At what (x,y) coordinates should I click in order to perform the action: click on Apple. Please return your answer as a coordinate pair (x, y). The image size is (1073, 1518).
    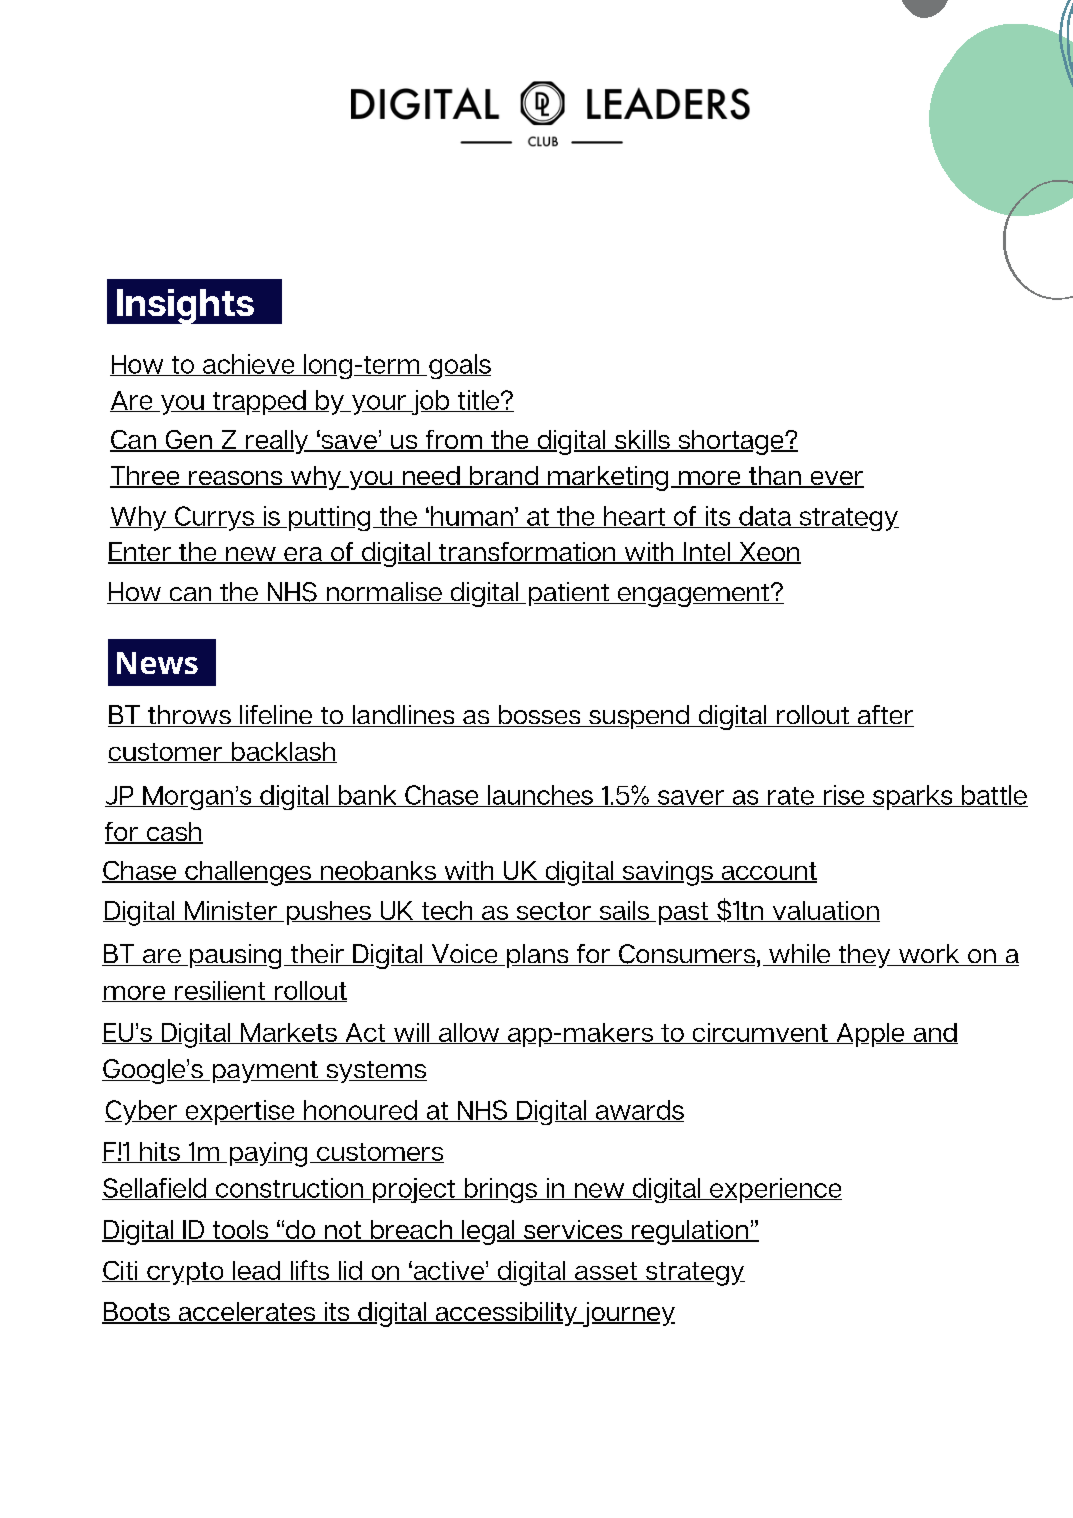
    Looking at the image, I should click on (870, 1035).
